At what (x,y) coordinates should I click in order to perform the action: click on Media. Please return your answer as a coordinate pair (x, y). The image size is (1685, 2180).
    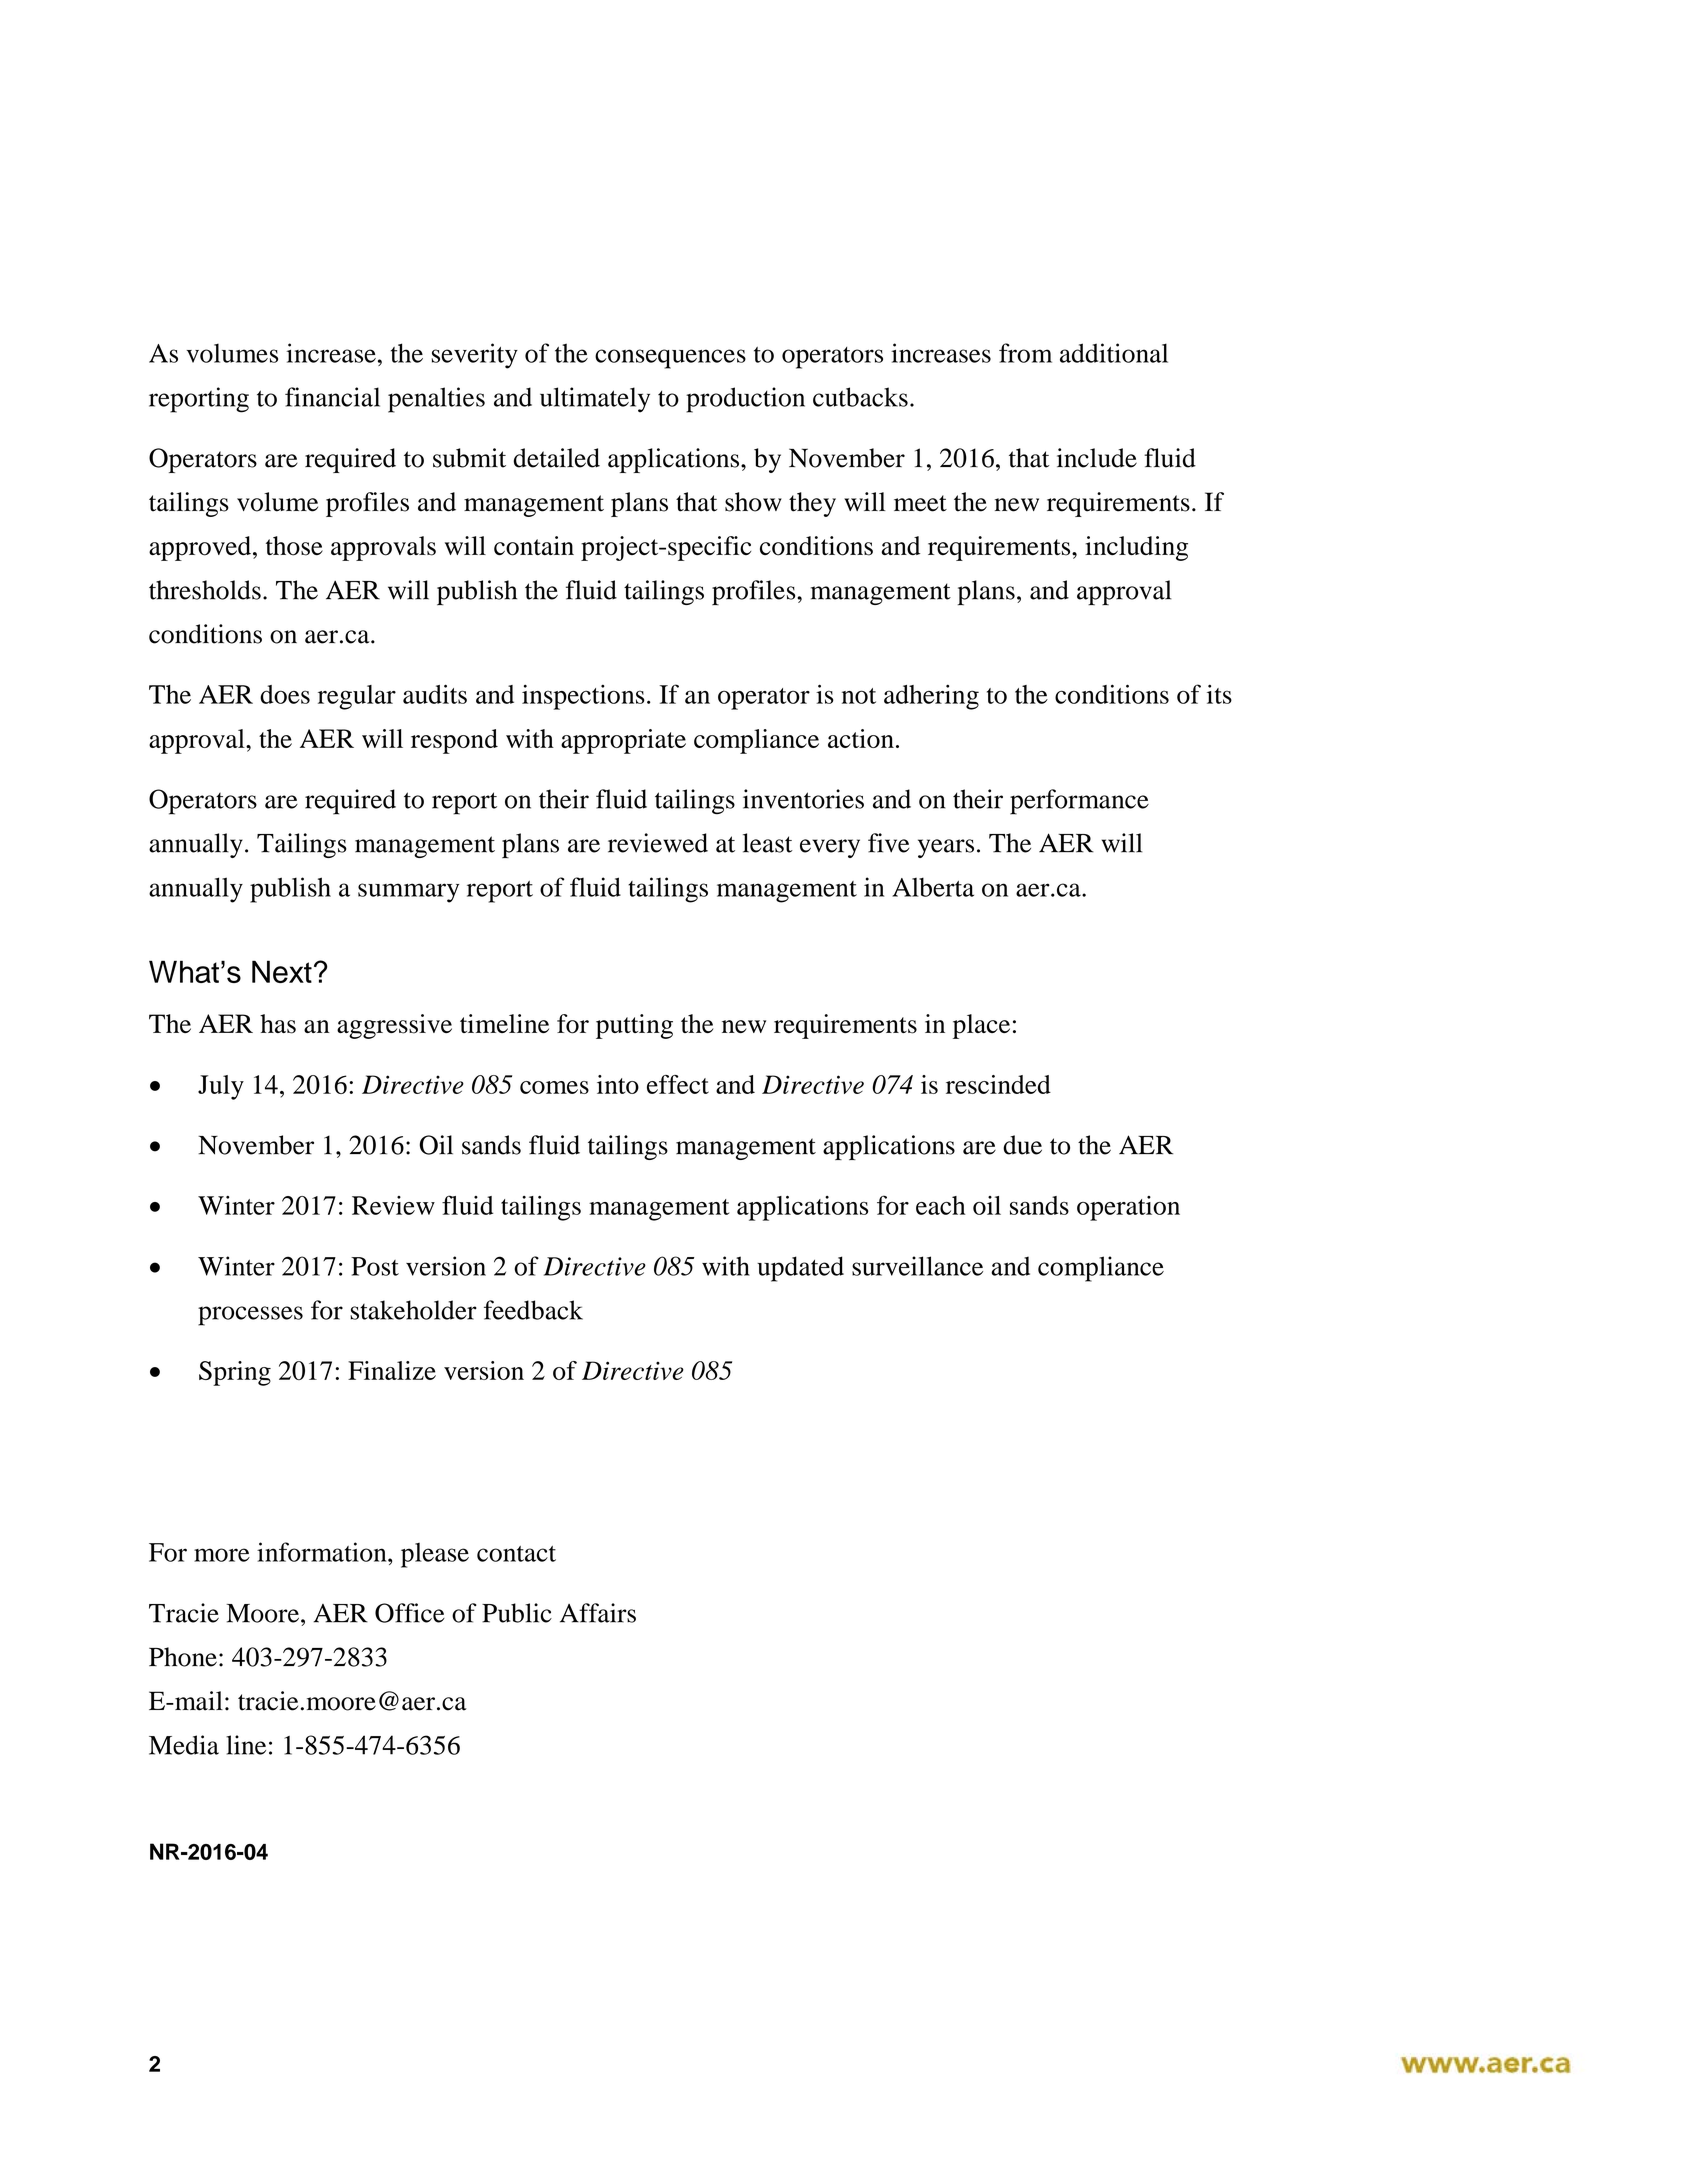
    Looking at the image, I should click on (184, 1745).
